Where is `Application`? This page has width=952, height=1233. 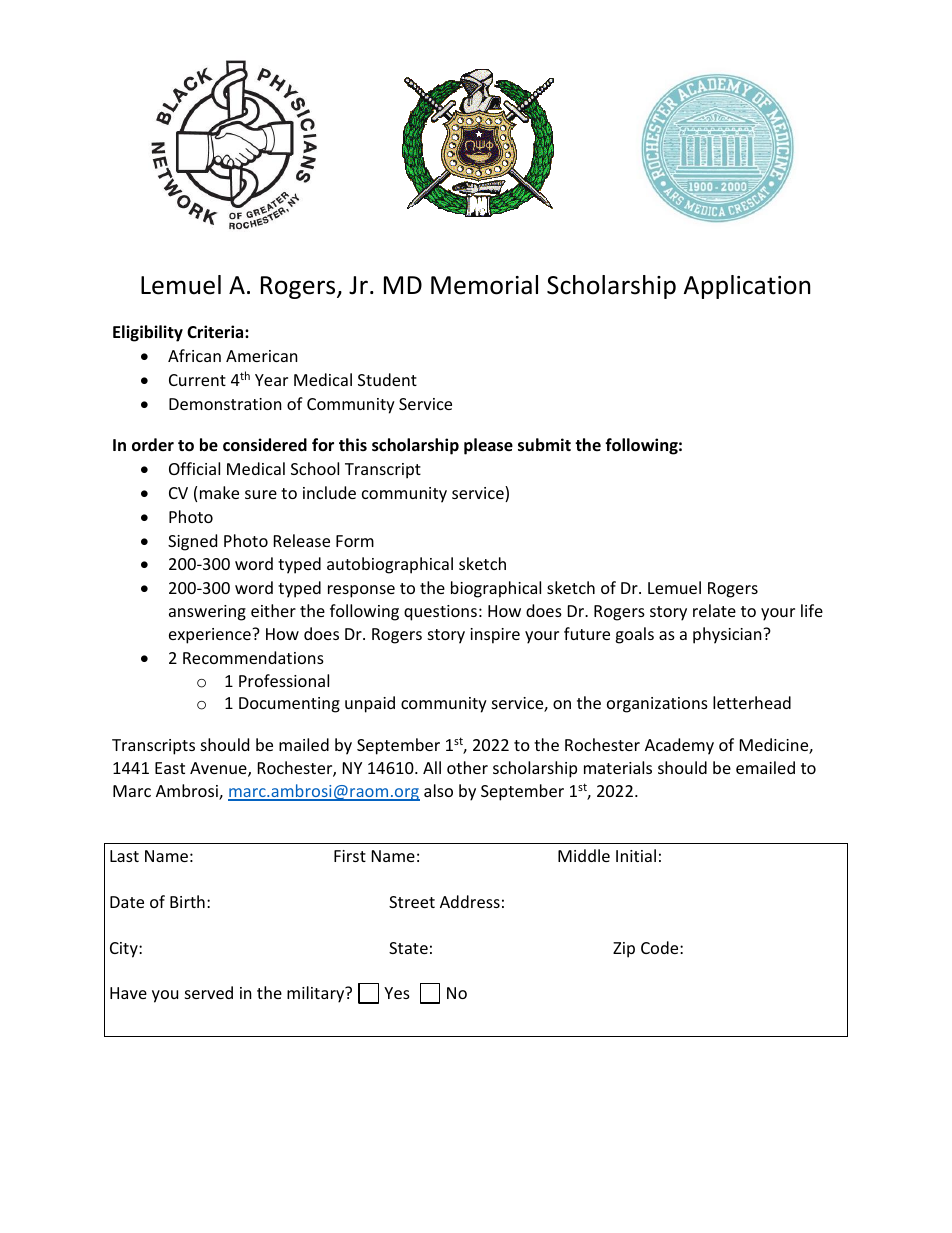
Application is located at coordinates (747, 287).
